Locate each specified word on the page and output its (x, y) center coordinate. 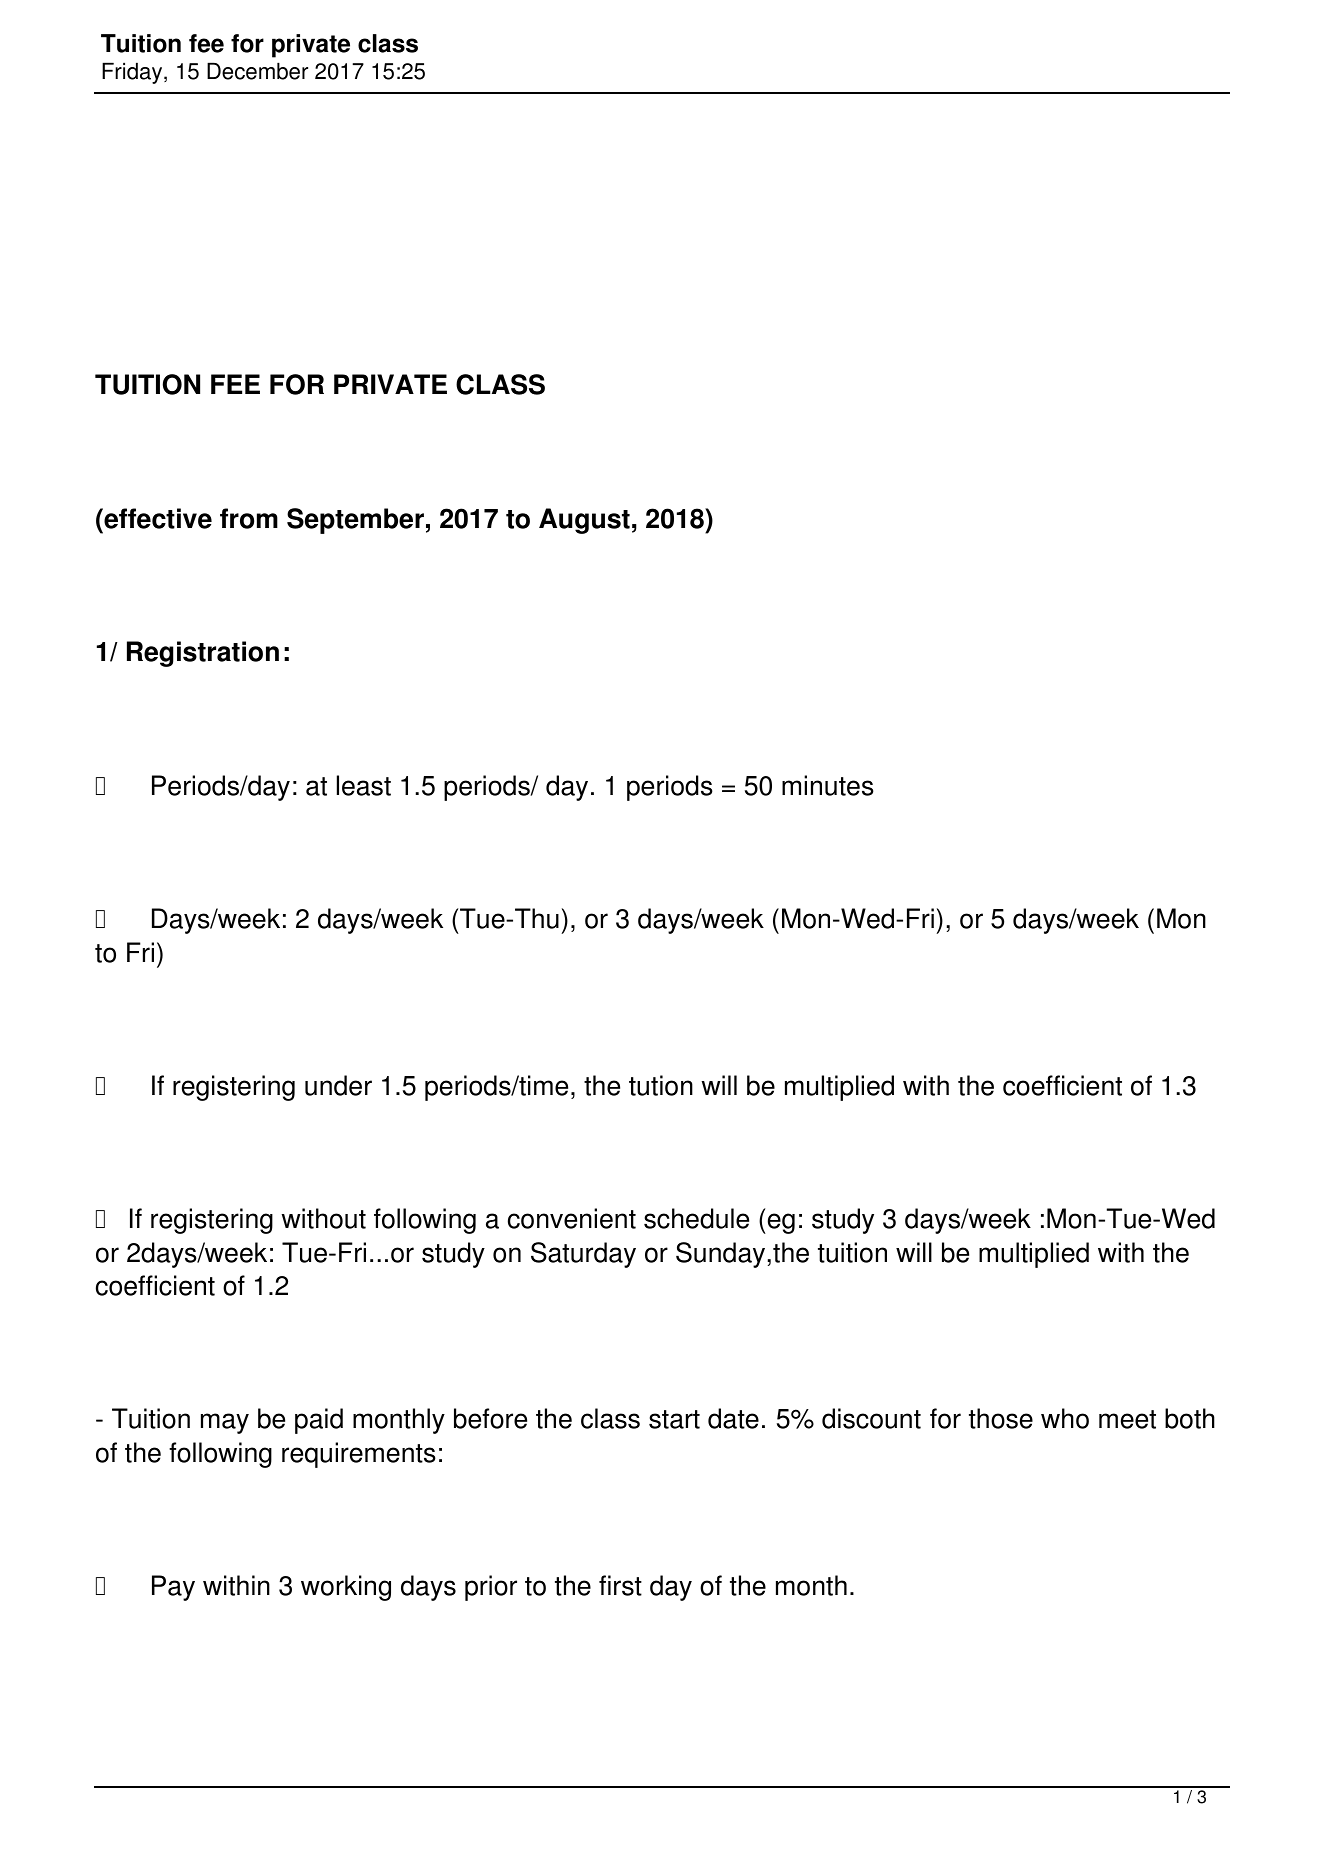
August (584, 521)
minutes (828, 785)
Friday (133, 73)
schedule (696, 1218)
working (346, 1588)
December (257, 71)
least (364, 785)
